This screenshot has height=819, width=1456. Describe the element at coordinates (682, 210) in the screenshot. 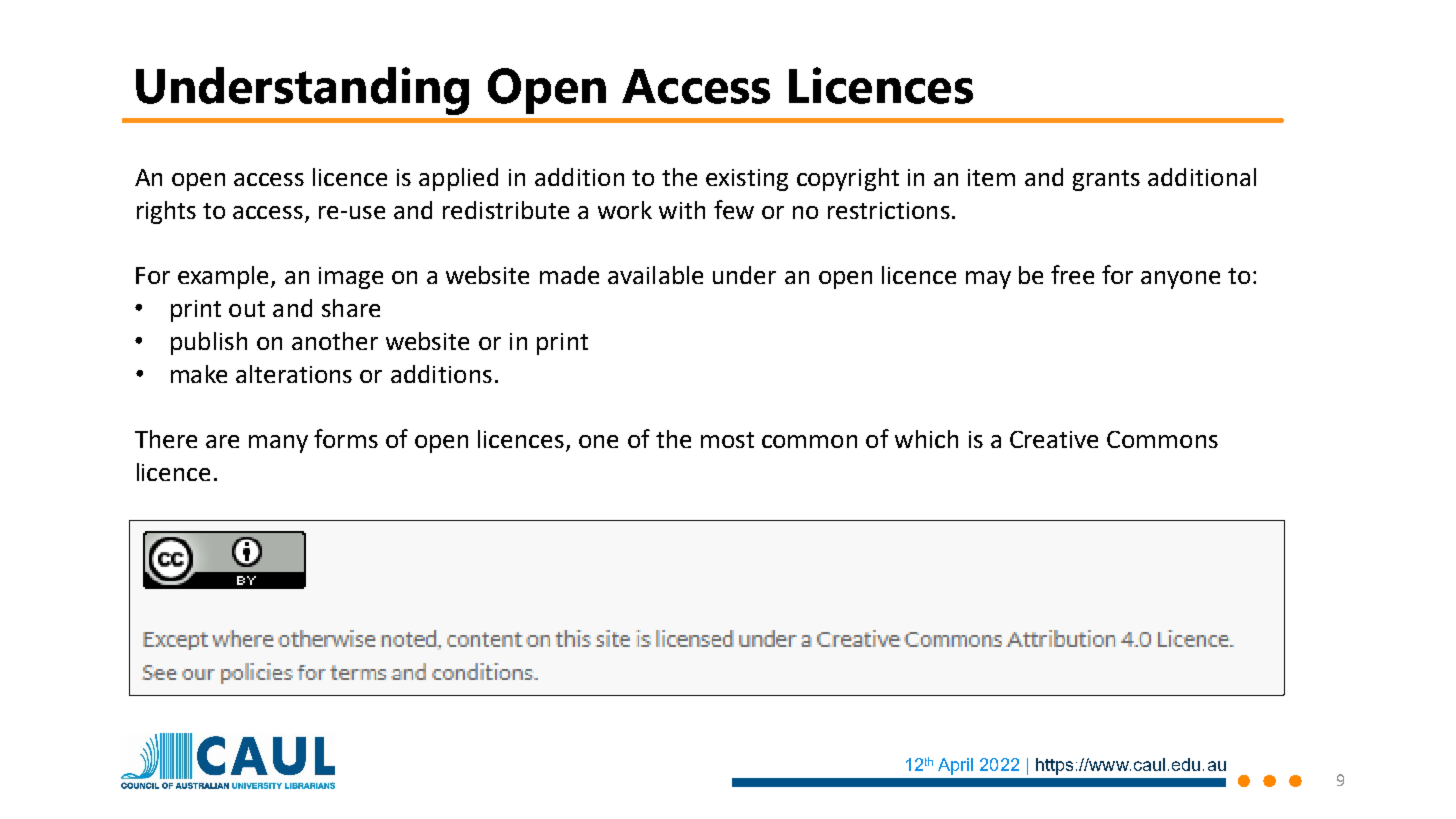

I see `with` at that location.
